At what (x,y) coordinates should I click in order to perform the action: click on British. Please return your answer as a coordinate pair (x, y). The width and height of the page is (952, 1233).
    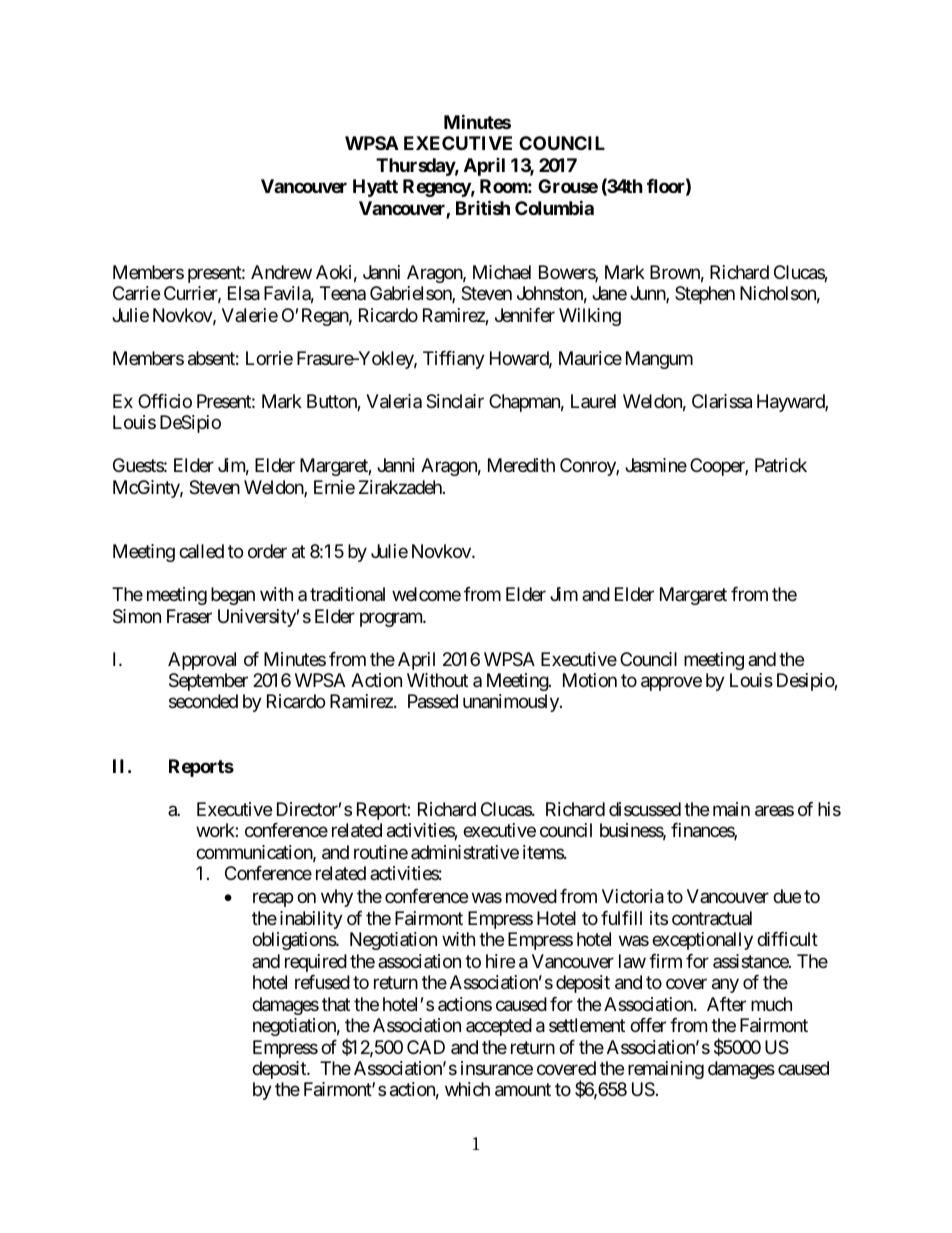
    Looking at the image, I should click on (483, 207).
